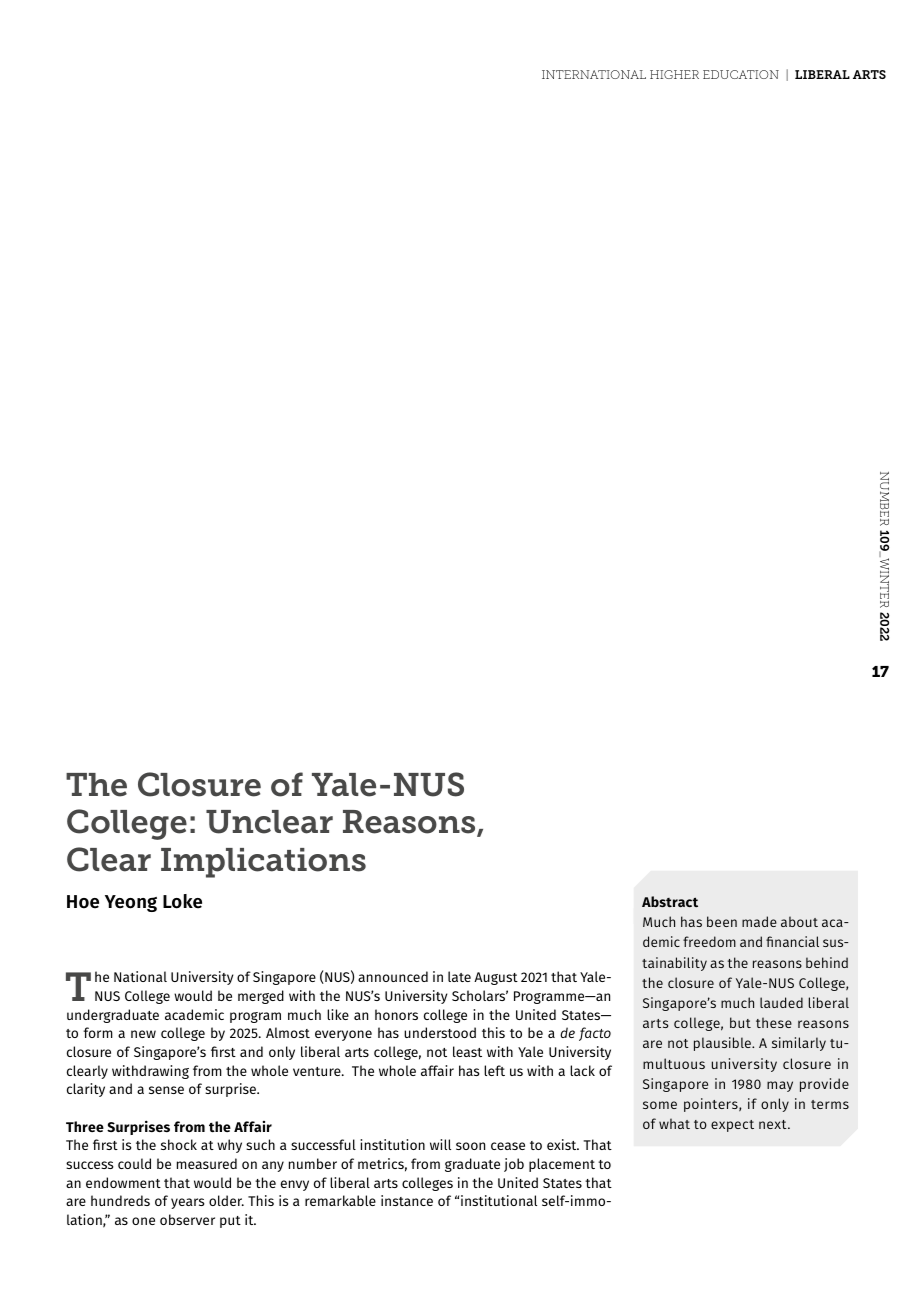 Image resolution: width=924 pixels, height=1308 pixels. I want to click on Loke, so click(182, 901).
